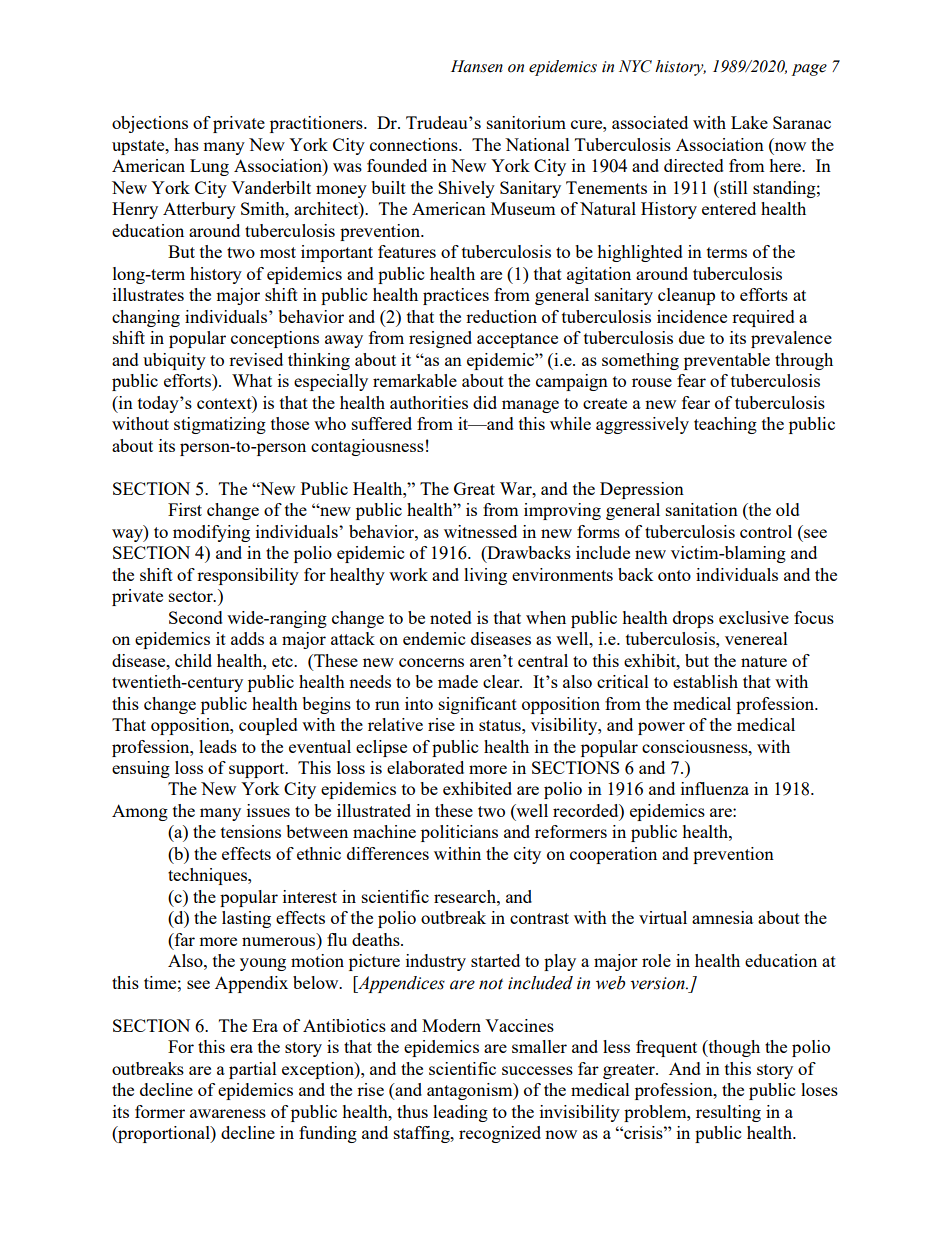  What do you see at coordinates (477, 66) in the screenshot?
I see `Hansen` at bounding box center [477, 66].
